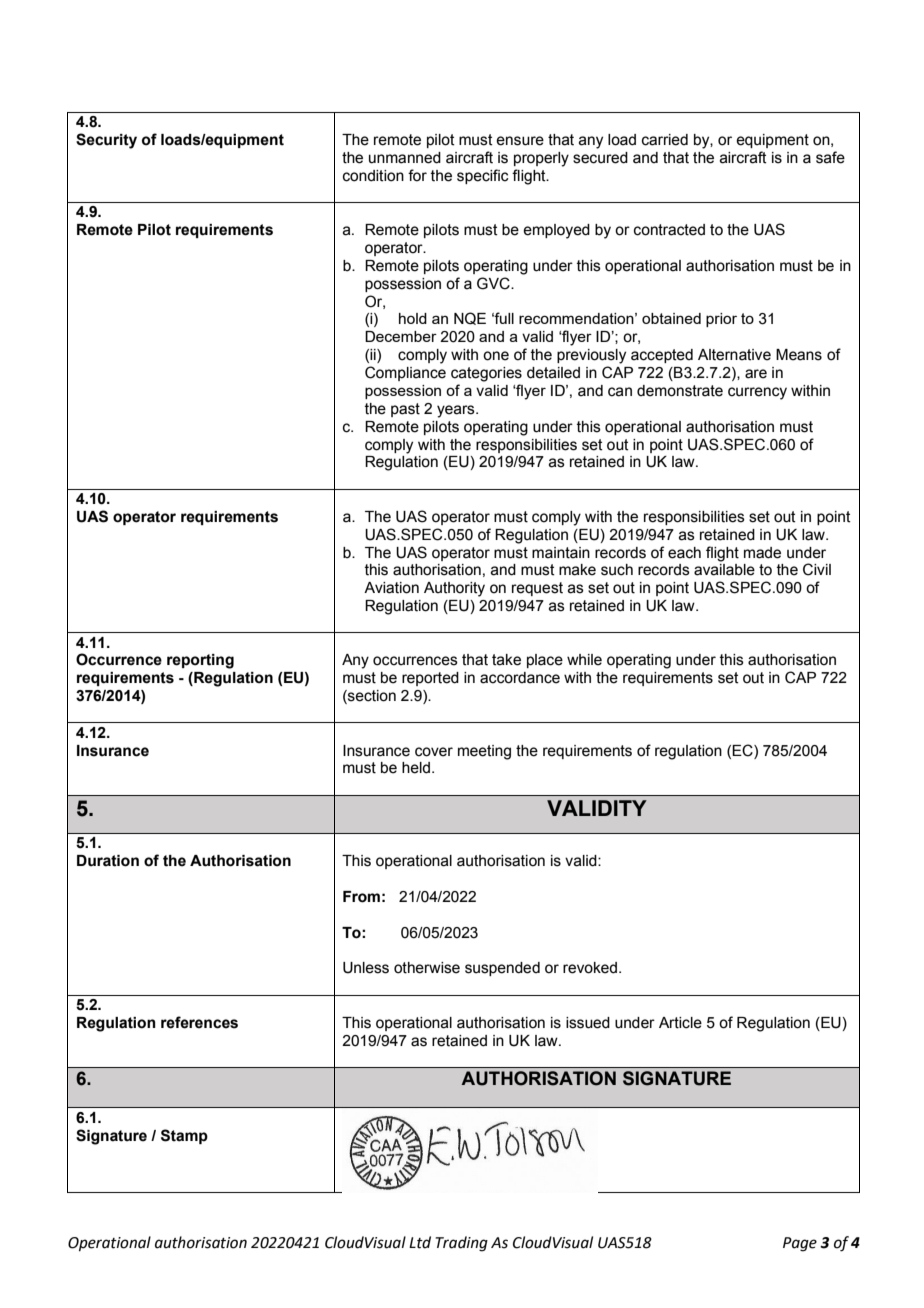 This screenshot has width=924, height=1308. Describe the element at coordinates (417, 175) in the screenshot. I see `for` at that location.
